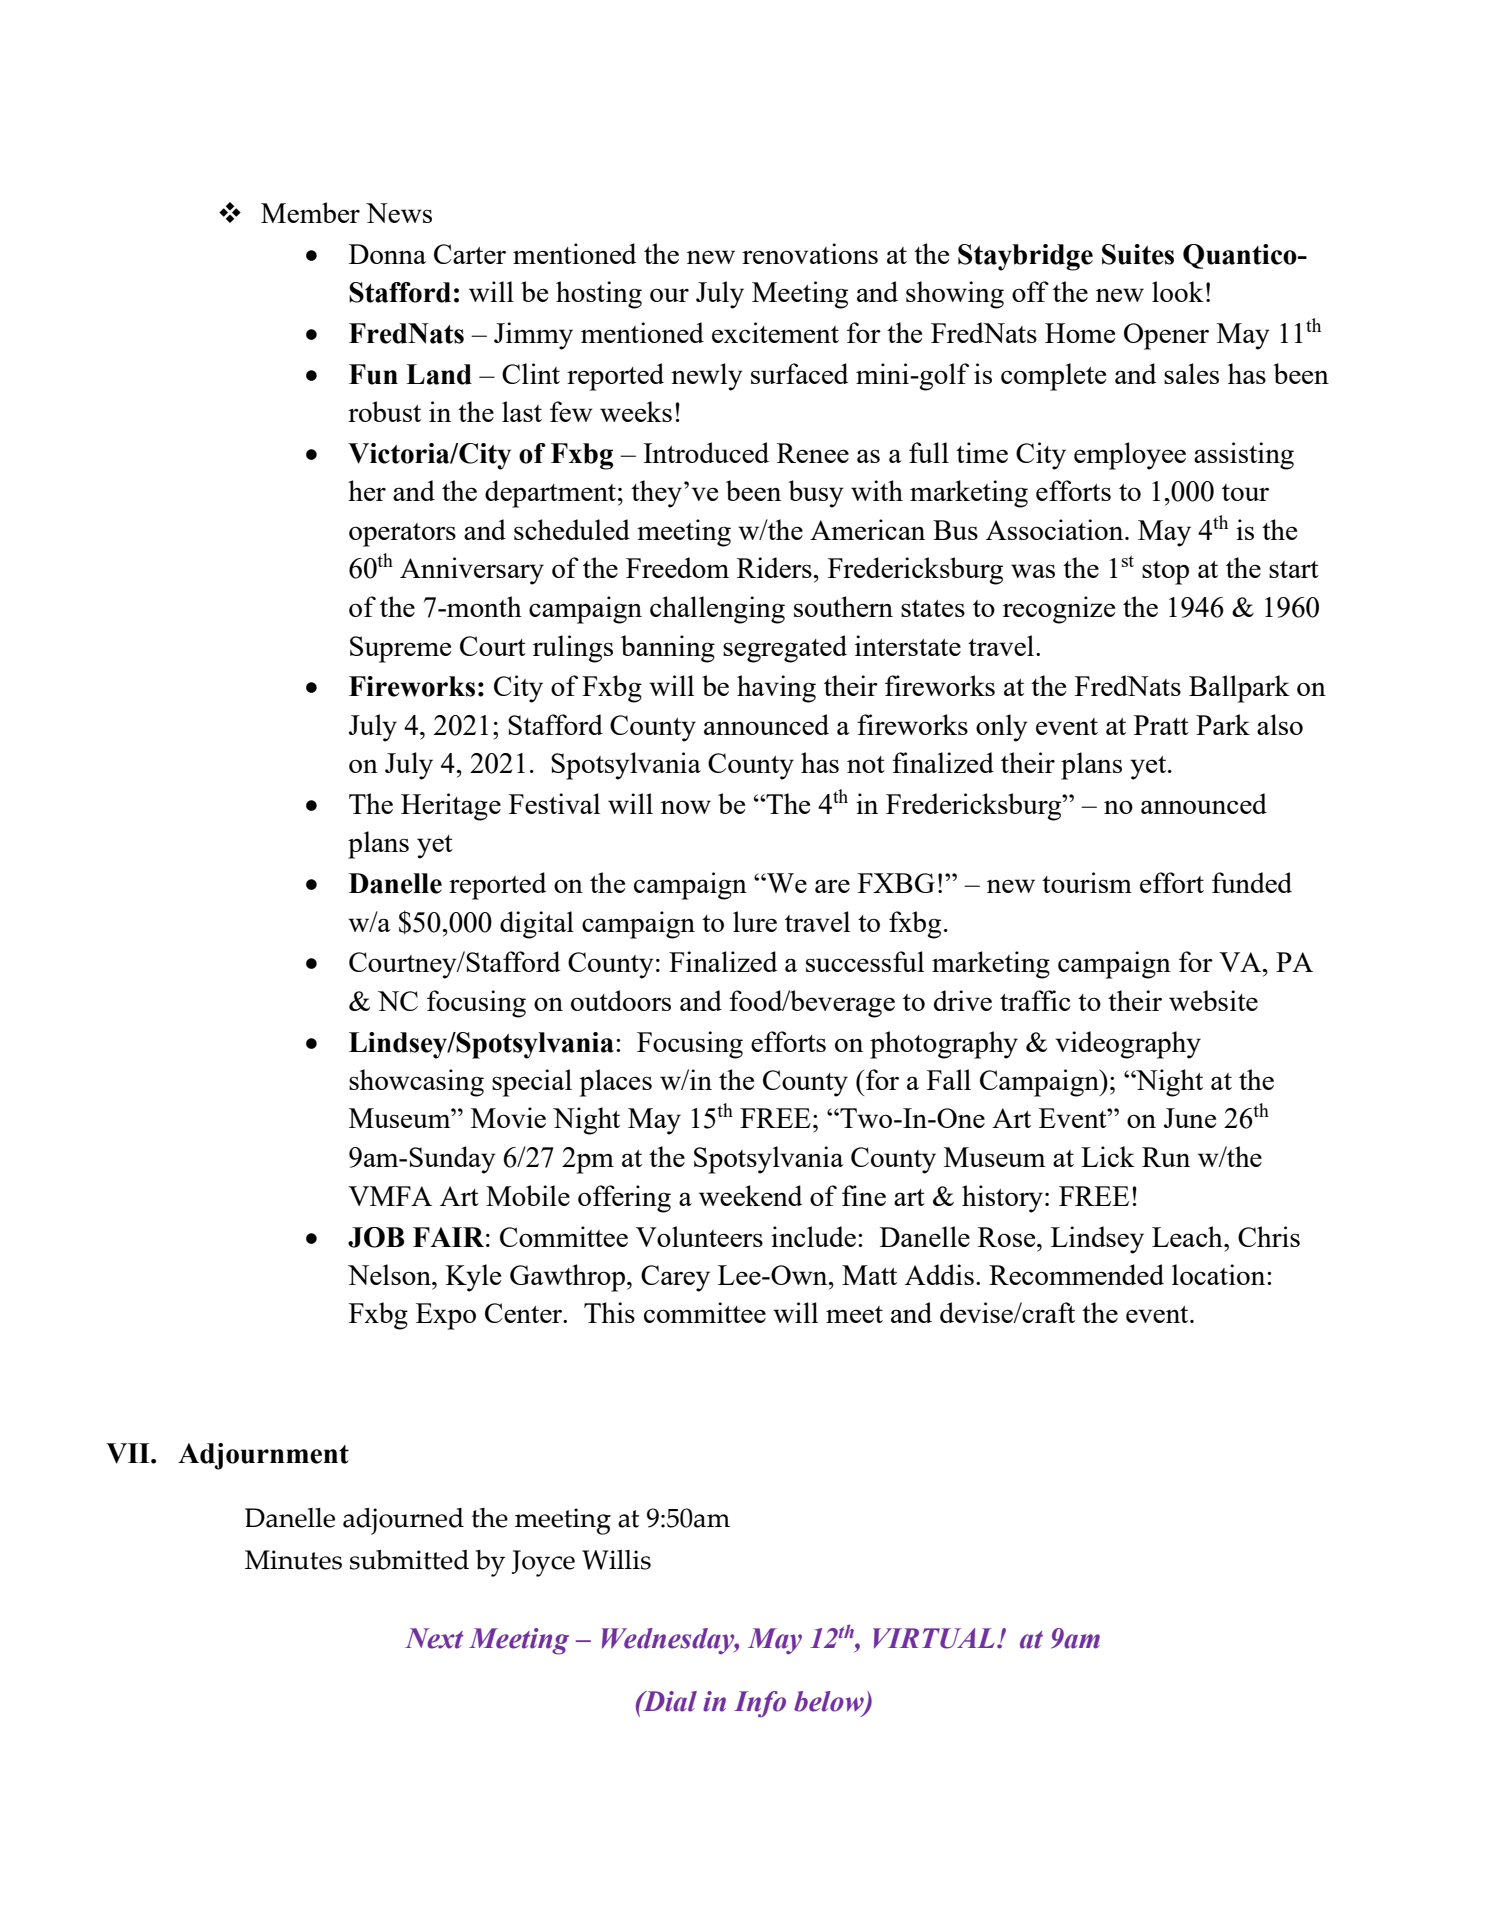 This screenshot has height=1924, width=1487. I want to click on Riders, so click(775, 567).
